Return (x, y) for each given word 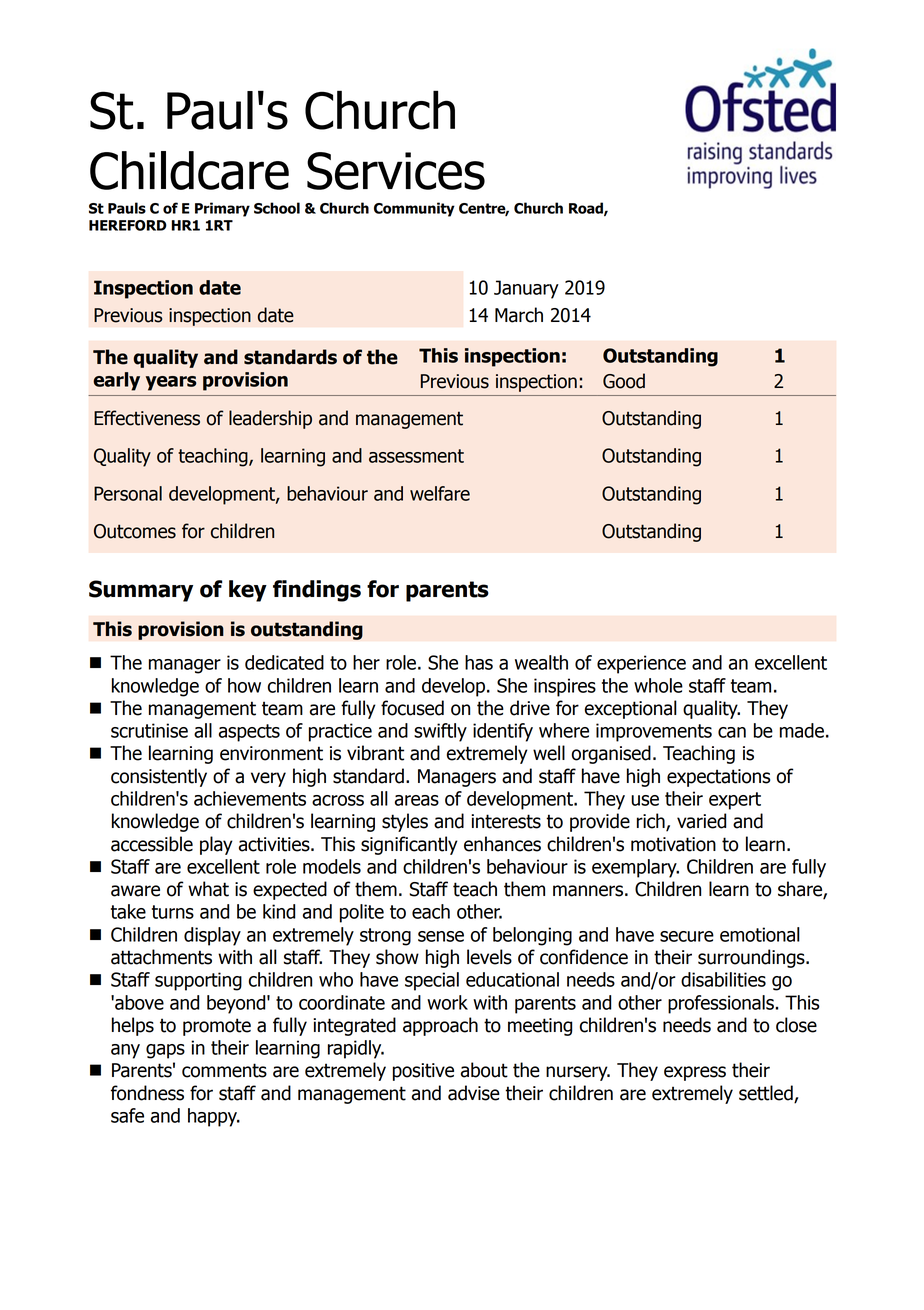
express (695, 1073)
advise (474, 1093)
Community (414, 209)
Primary (222, 209)
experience (641, 664)
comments (224, 1070)
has (479, 662)
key (248, 591)
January (526, 289)
